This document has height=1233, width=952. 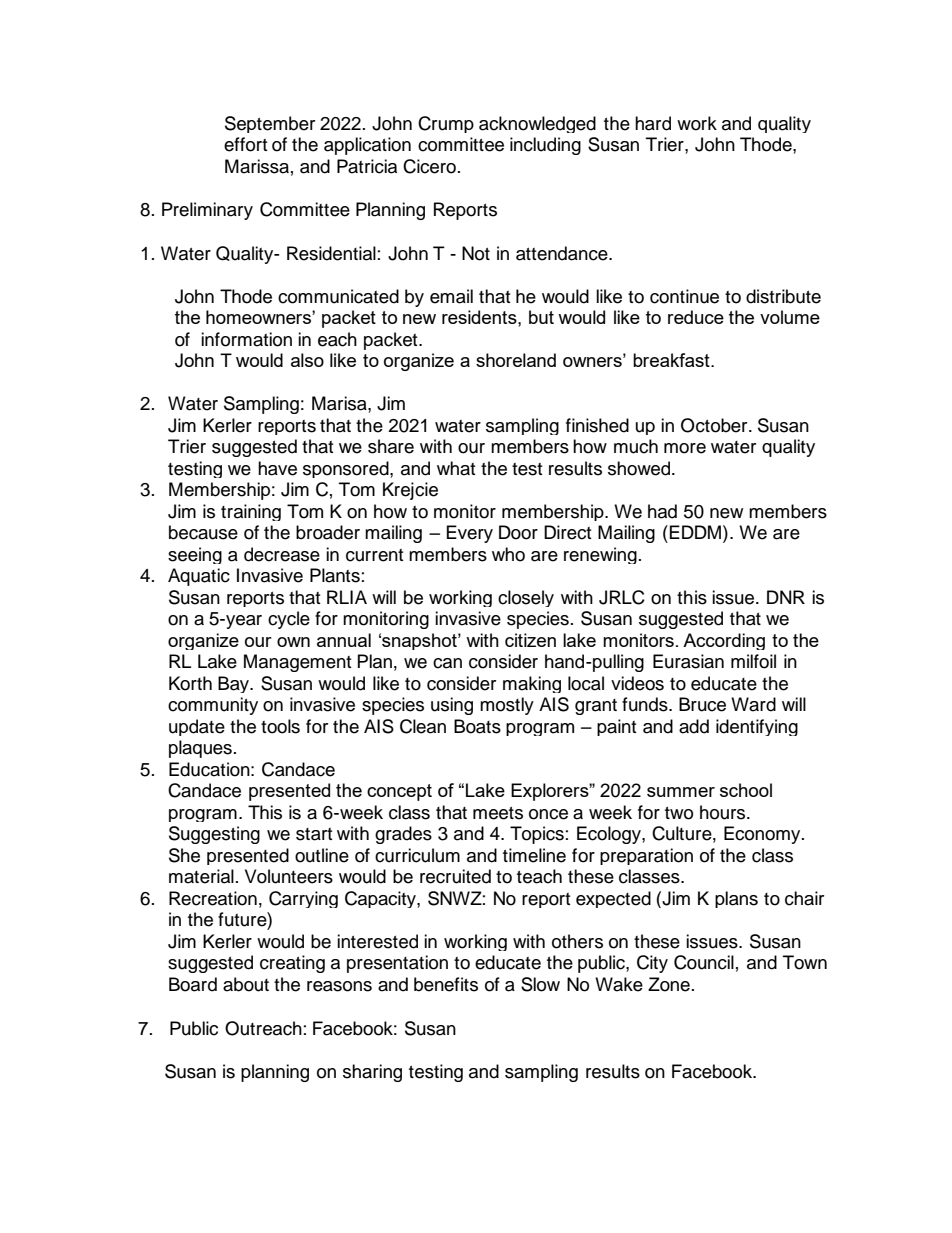 What do you see at coordinates (786, 597) in the document?
I see `DNR` at bounding box center [786, 597].
